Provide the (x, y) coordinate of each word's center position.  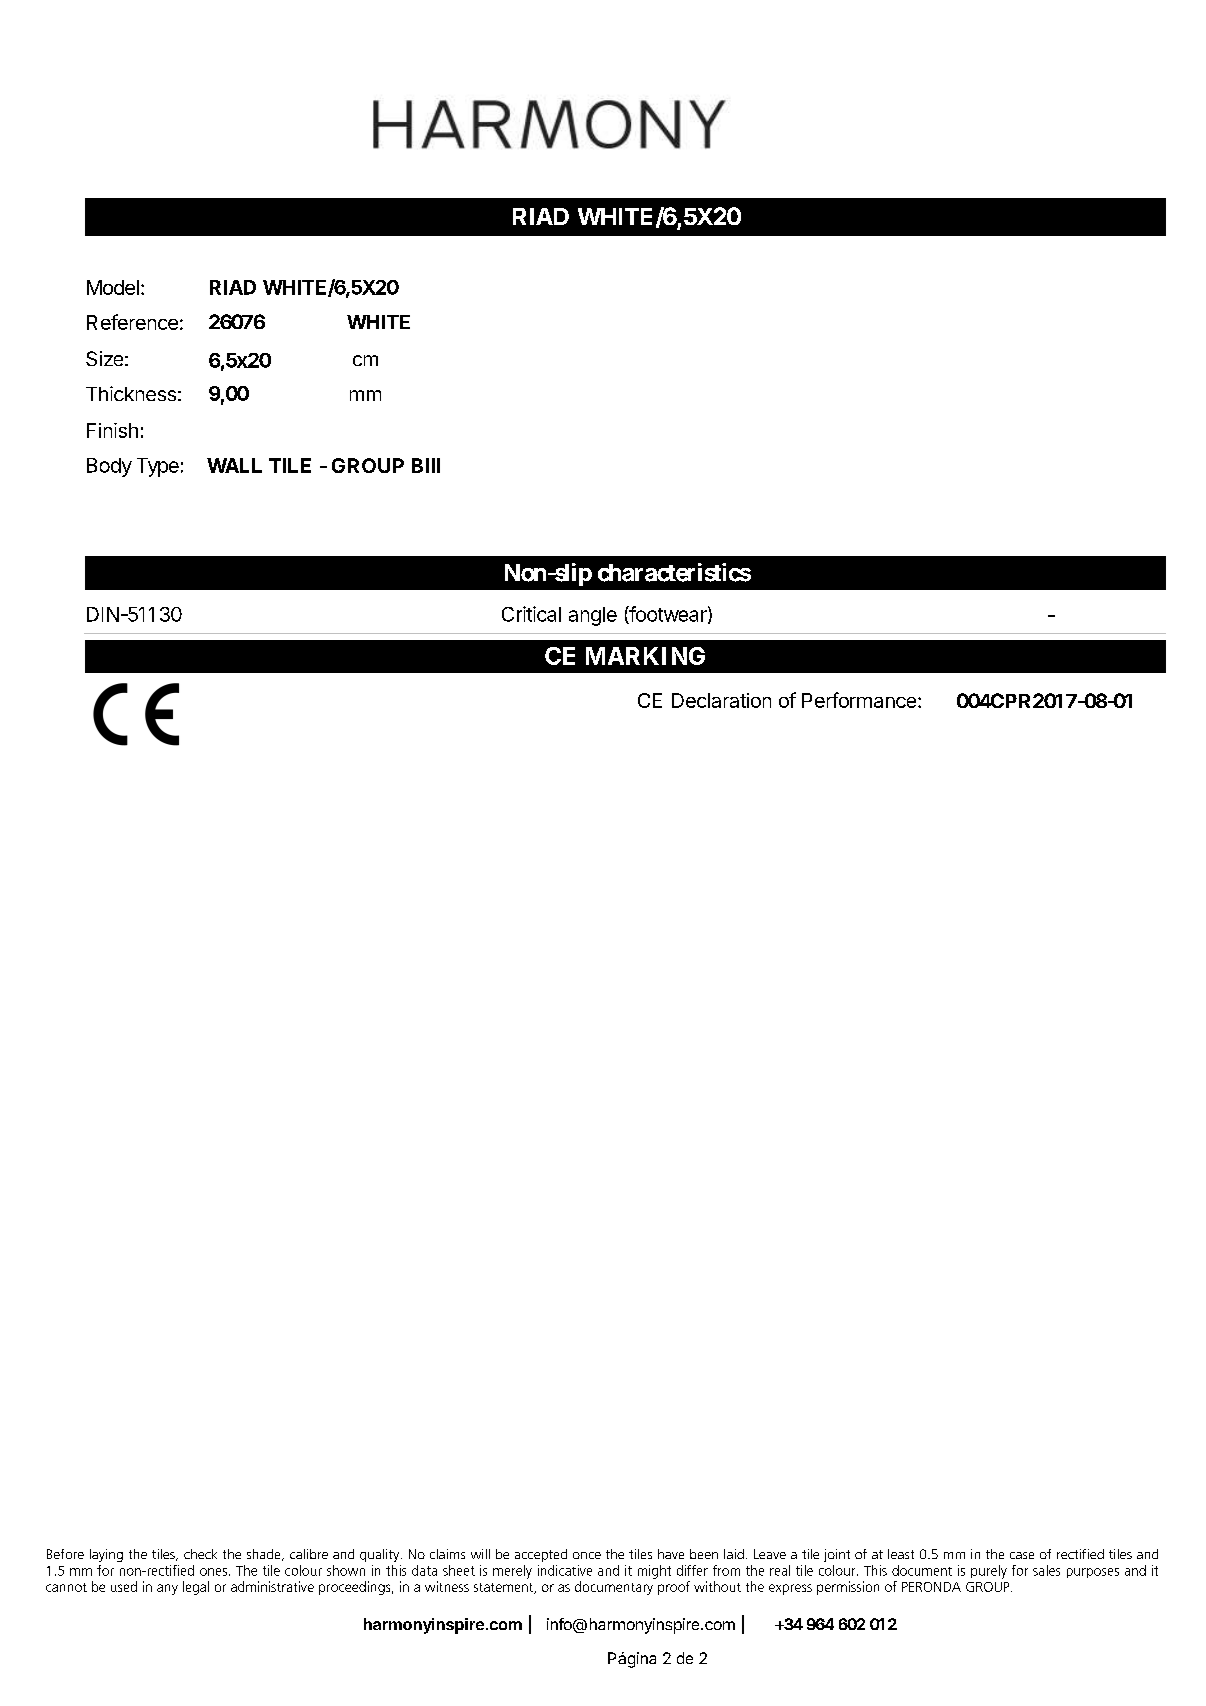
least (901, 1554)
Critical (531, 614)
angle (593, 616)
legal (196, 1588)
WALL (234, 465)
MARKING (645, 656)
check (200, 1554)
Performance (859, 700)
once (587, 1555)
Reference (132, 322)
